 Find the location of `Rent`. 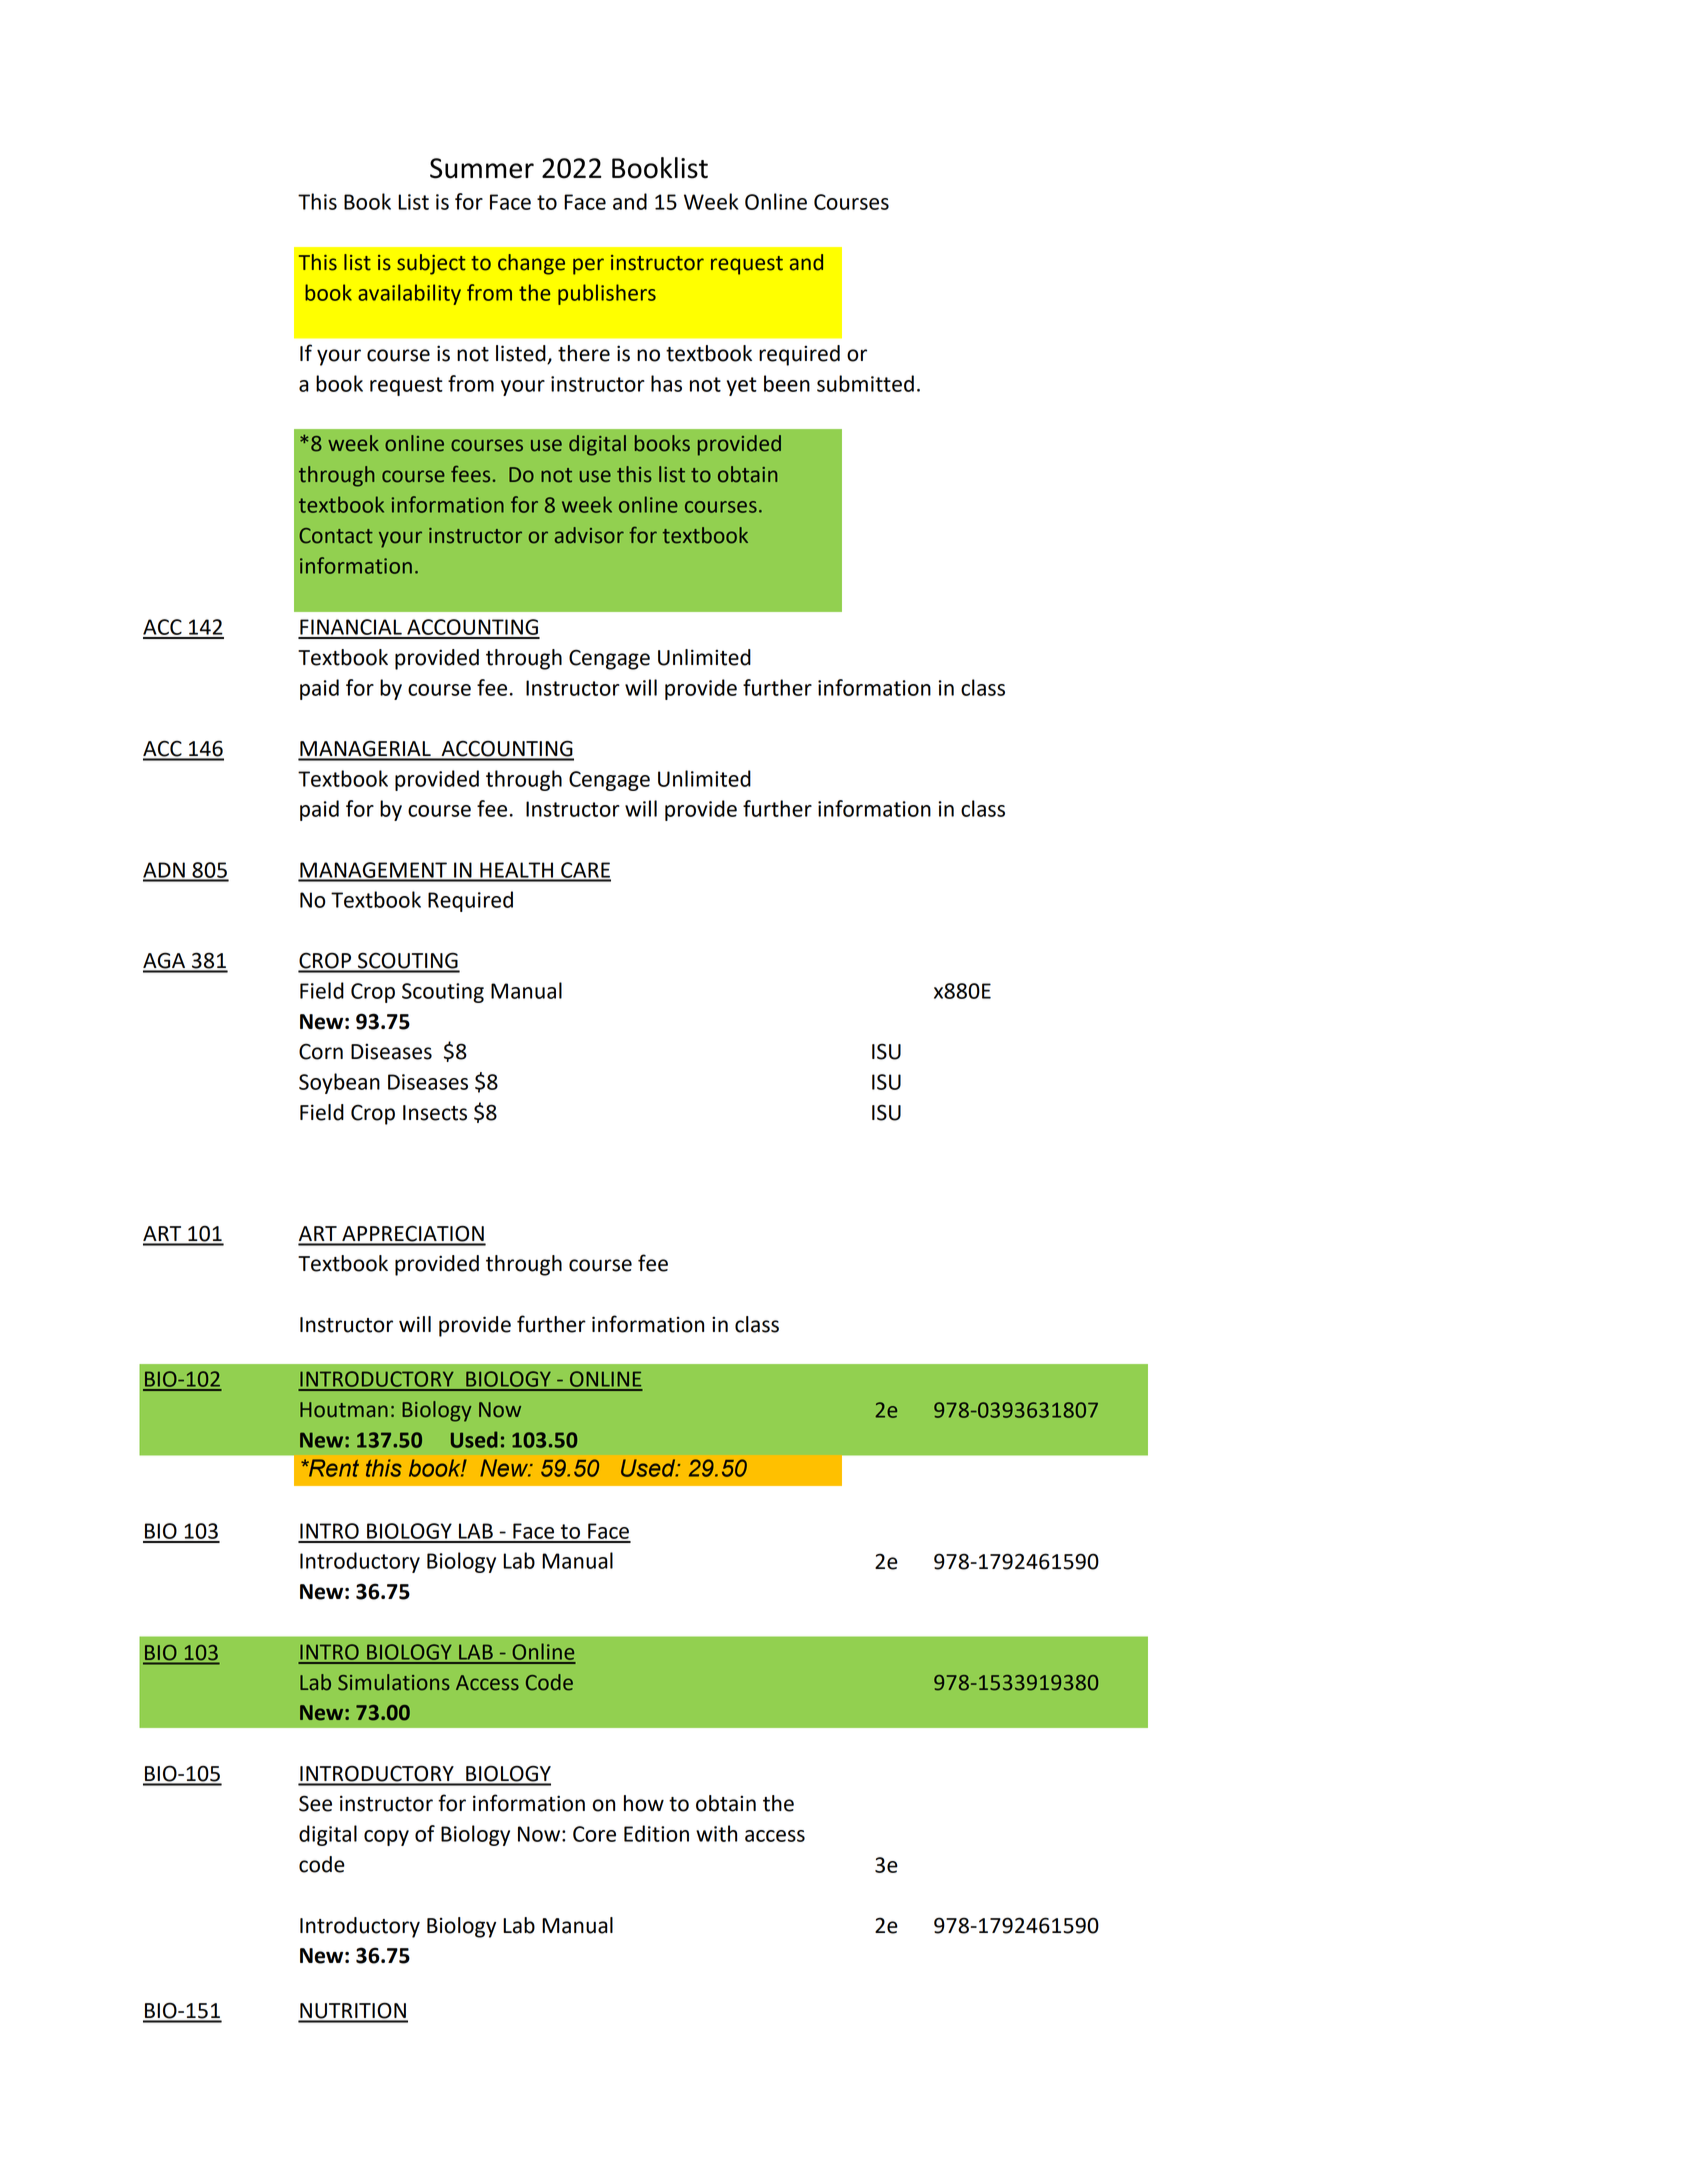

Rent is located at coordinates (333, 1468).
